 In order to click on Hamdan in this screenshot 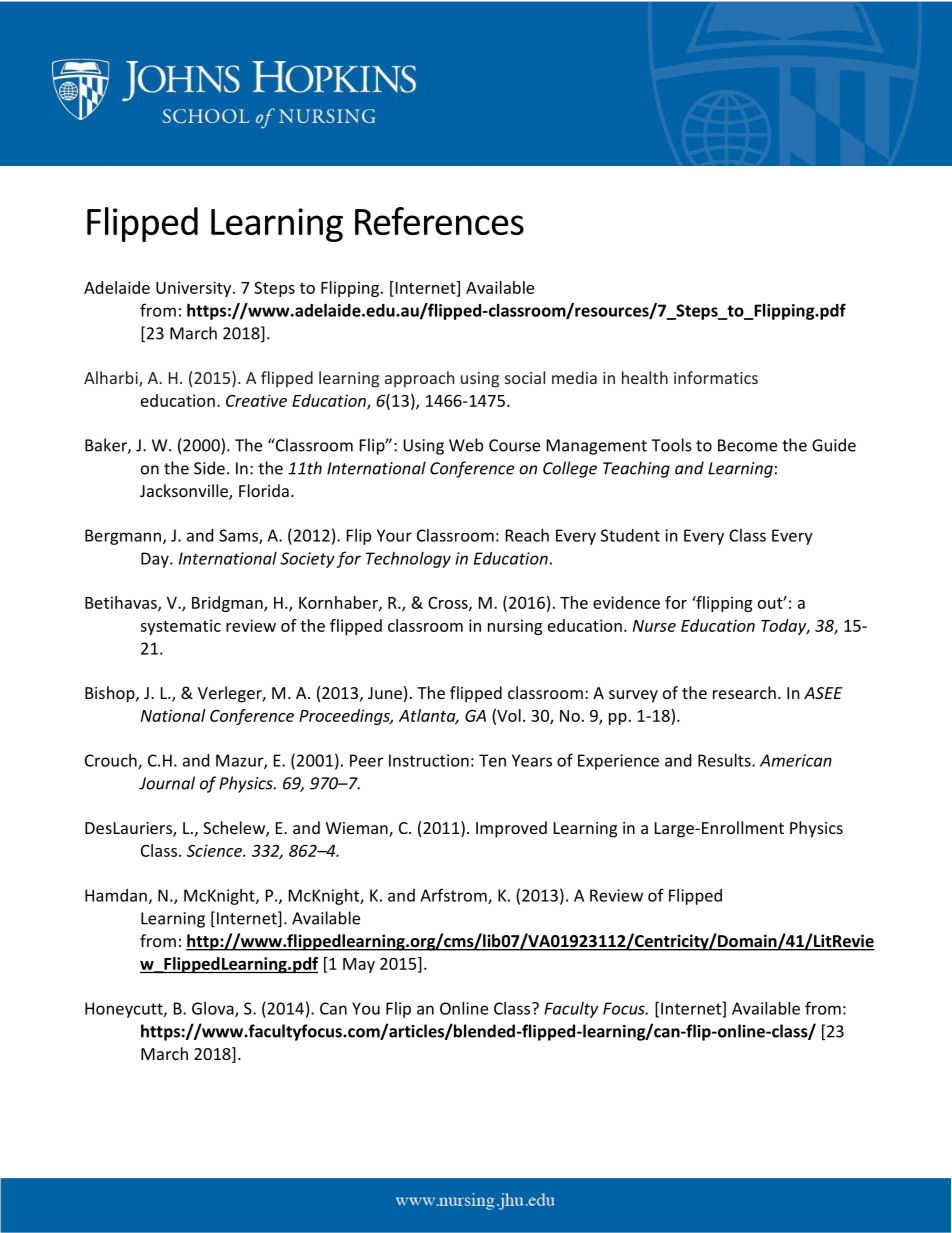, I will do `click(116, 895)`.
